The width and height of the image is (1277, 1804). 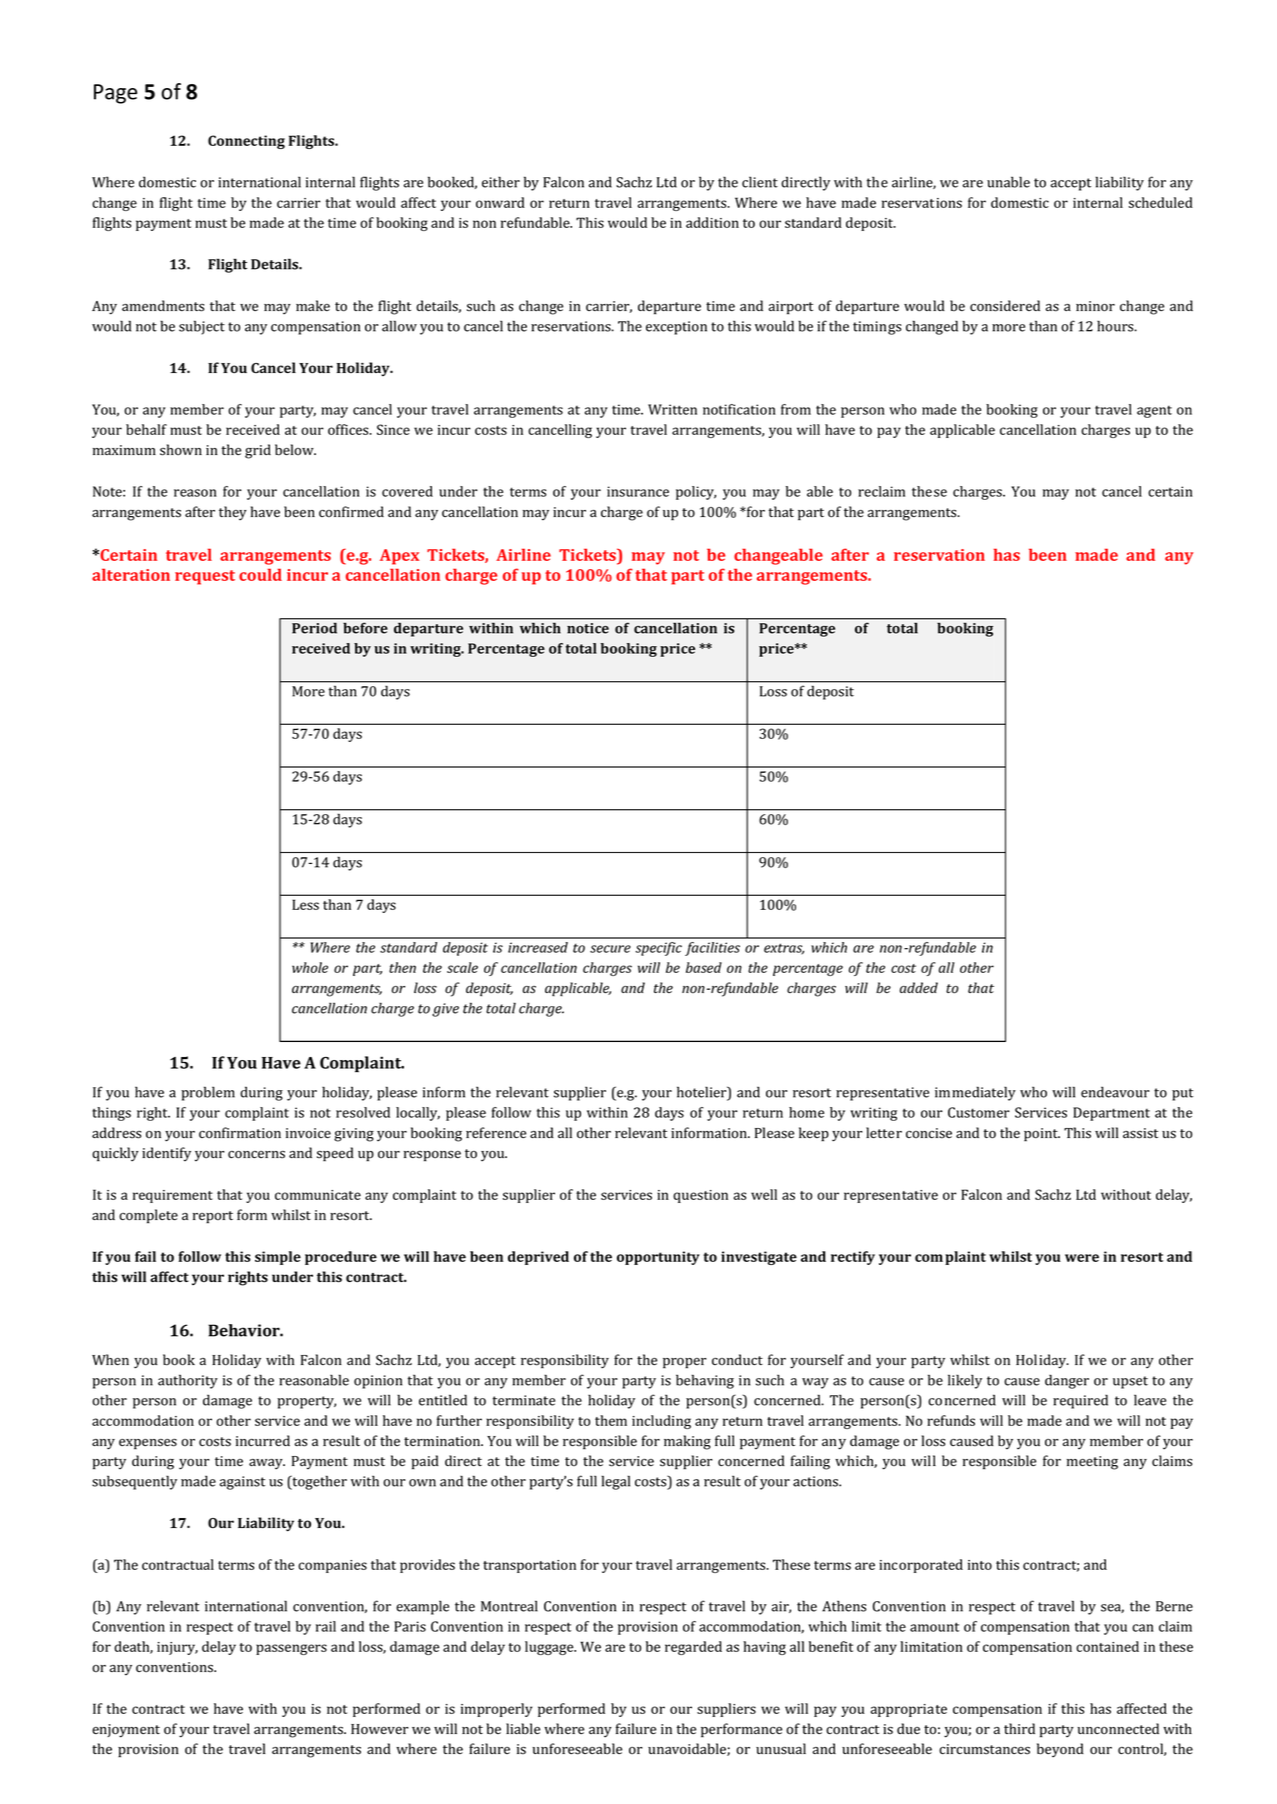 I want to click on Connecting, so click(x=246, y=142).
